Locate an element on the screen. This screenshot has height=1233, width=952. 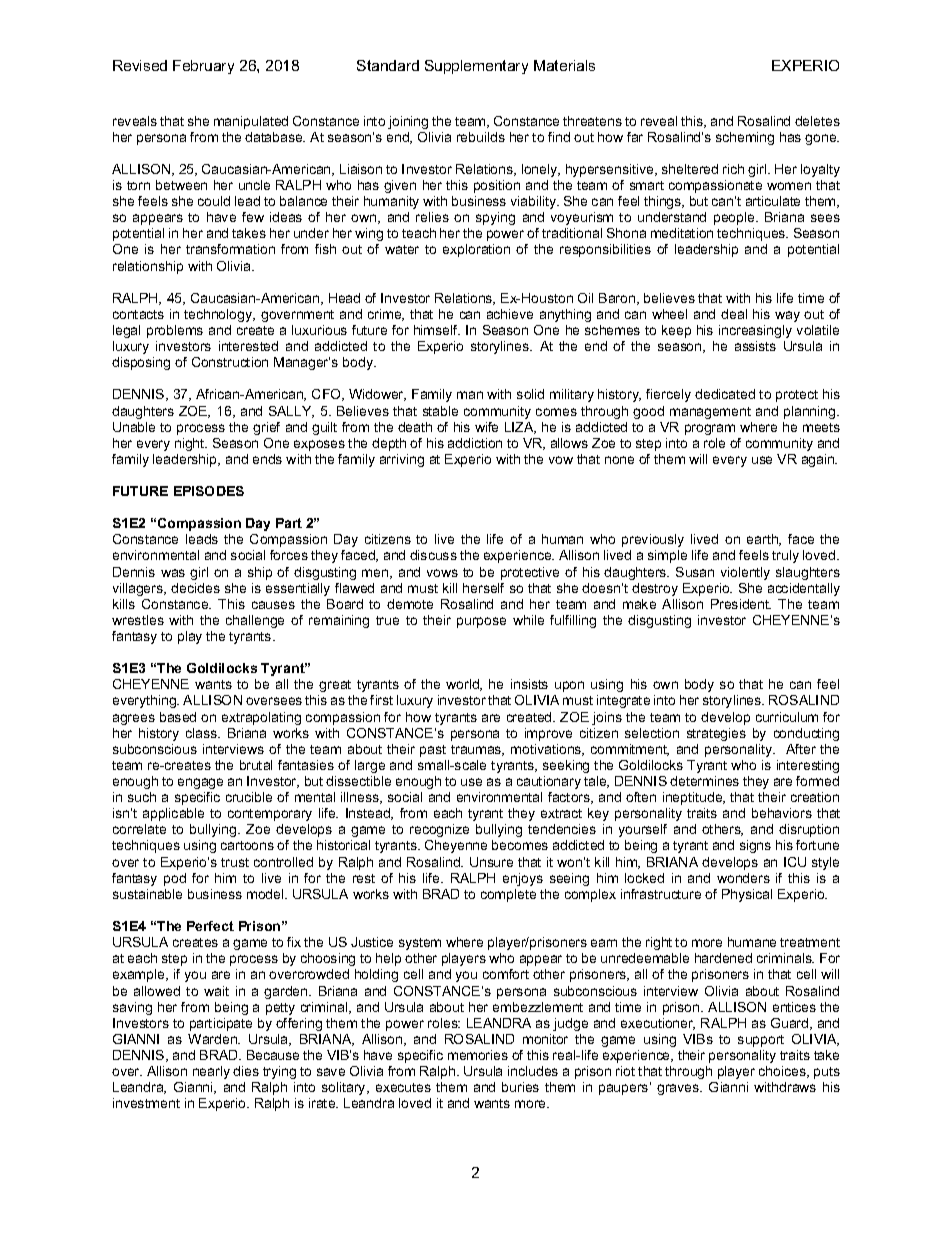
choices is located at coordinates (783, 1072).
